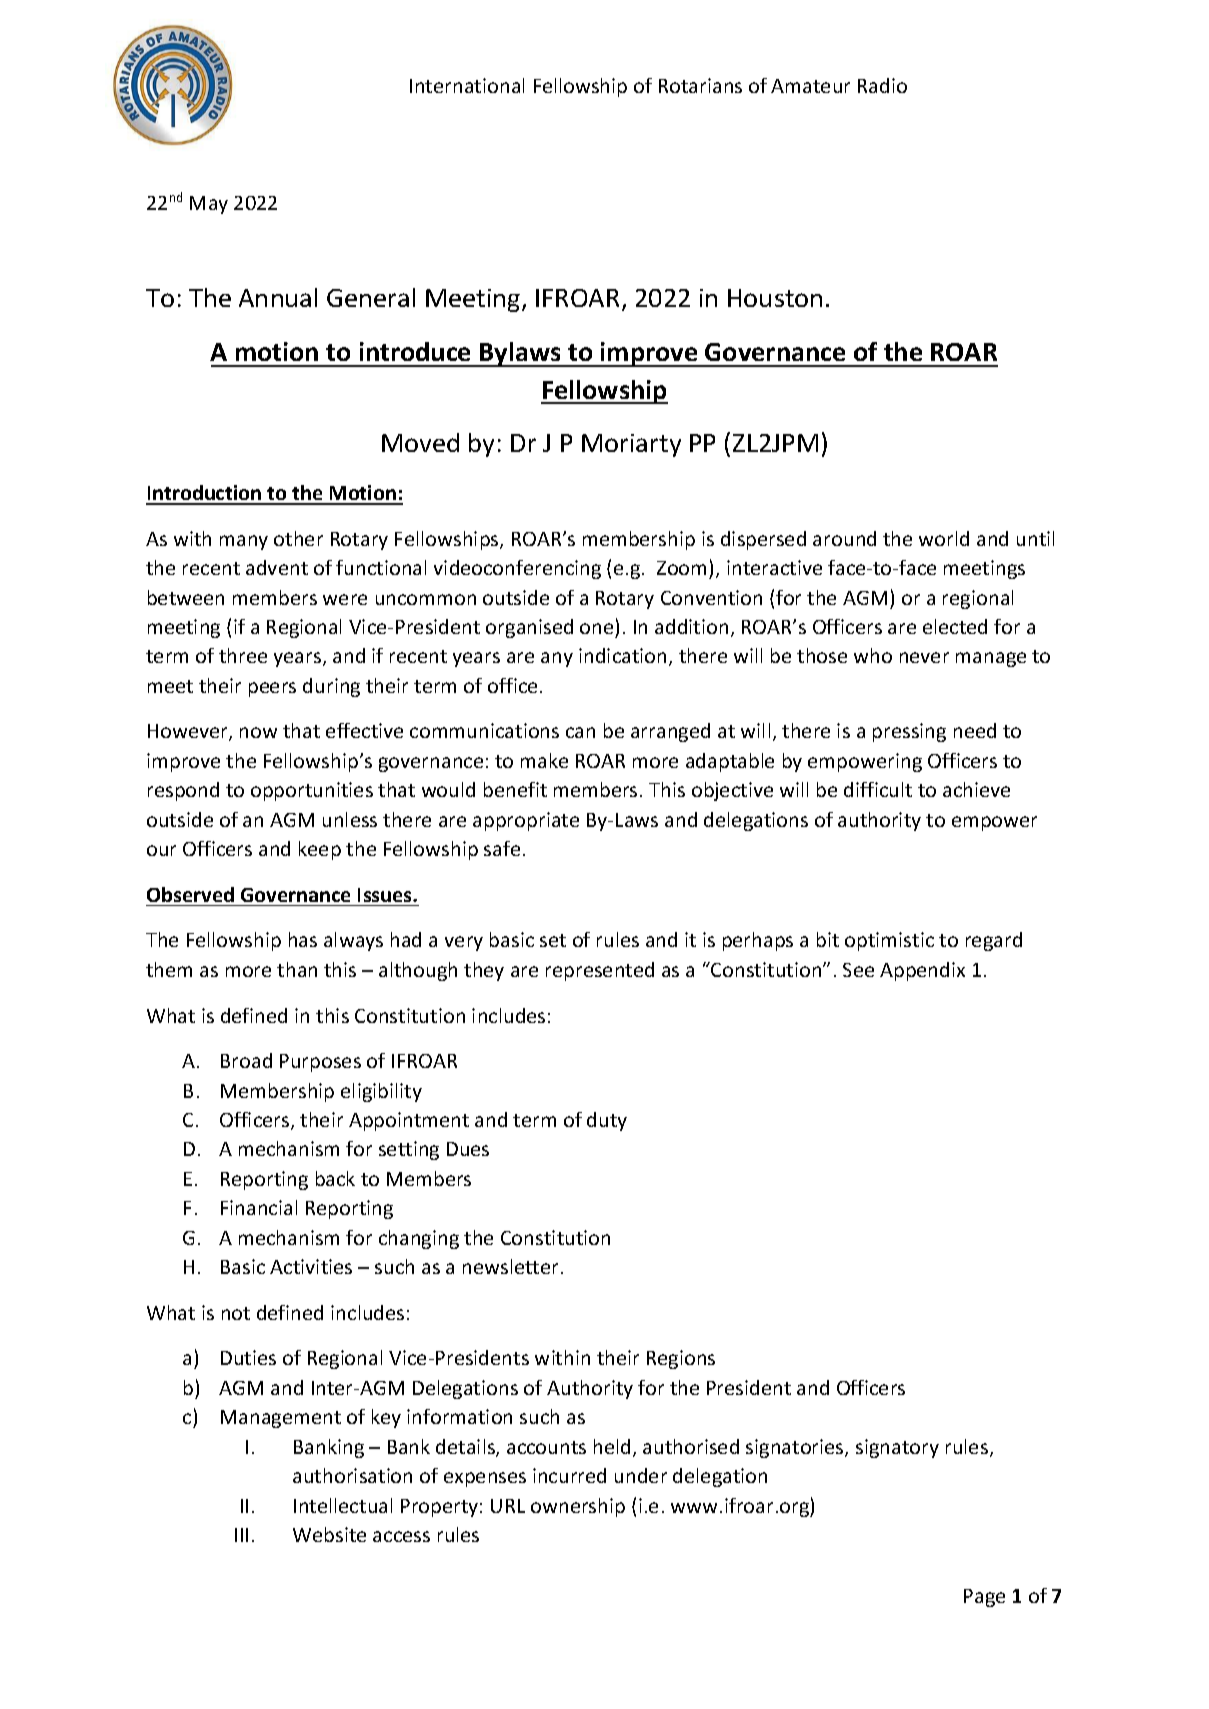 This screenshot has width=1209, height=1709. Describe the element at coordinates (241, 1535) in the screenshot. I see `III` at that location.
